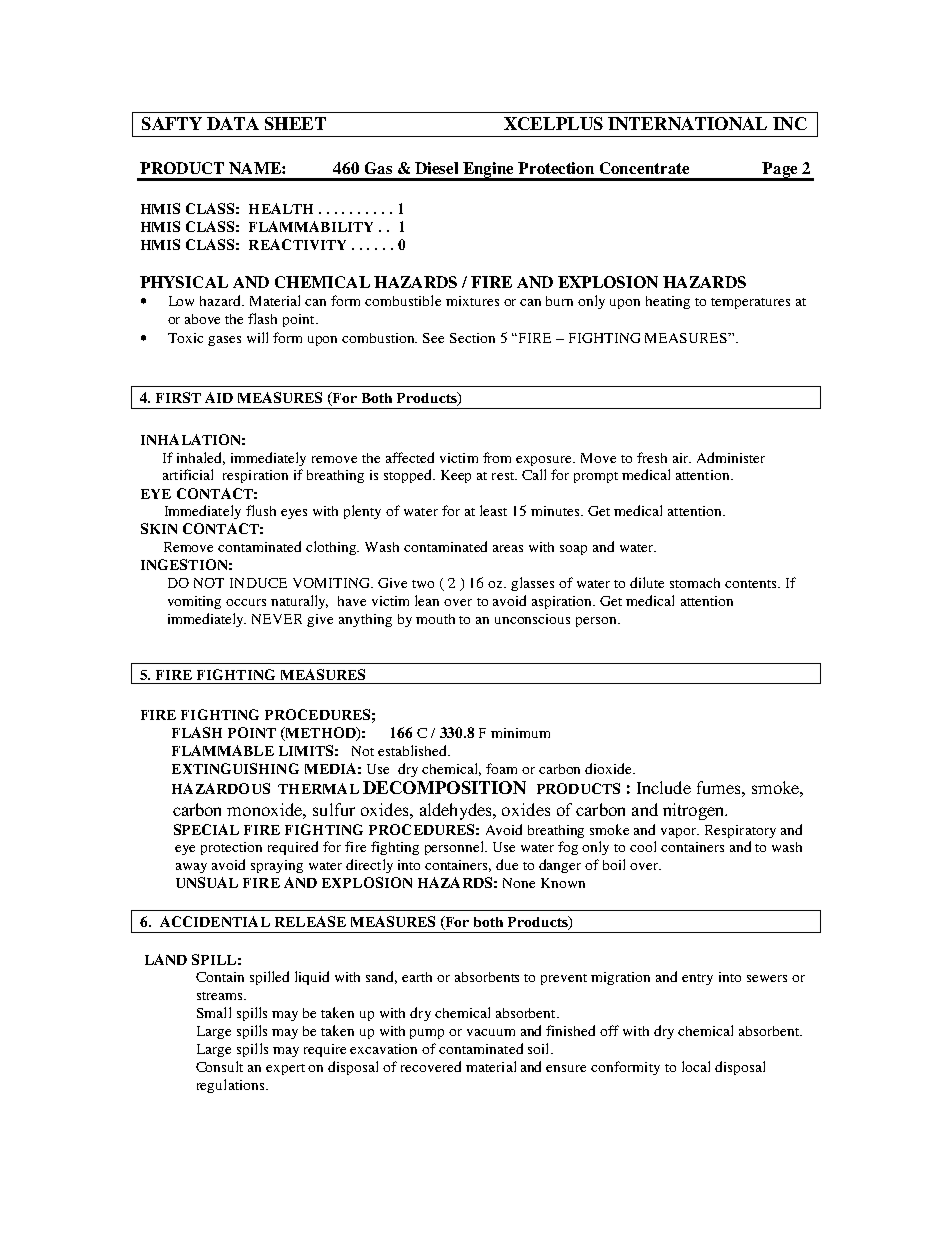  I want to click on NAME, so click(256, 168).
